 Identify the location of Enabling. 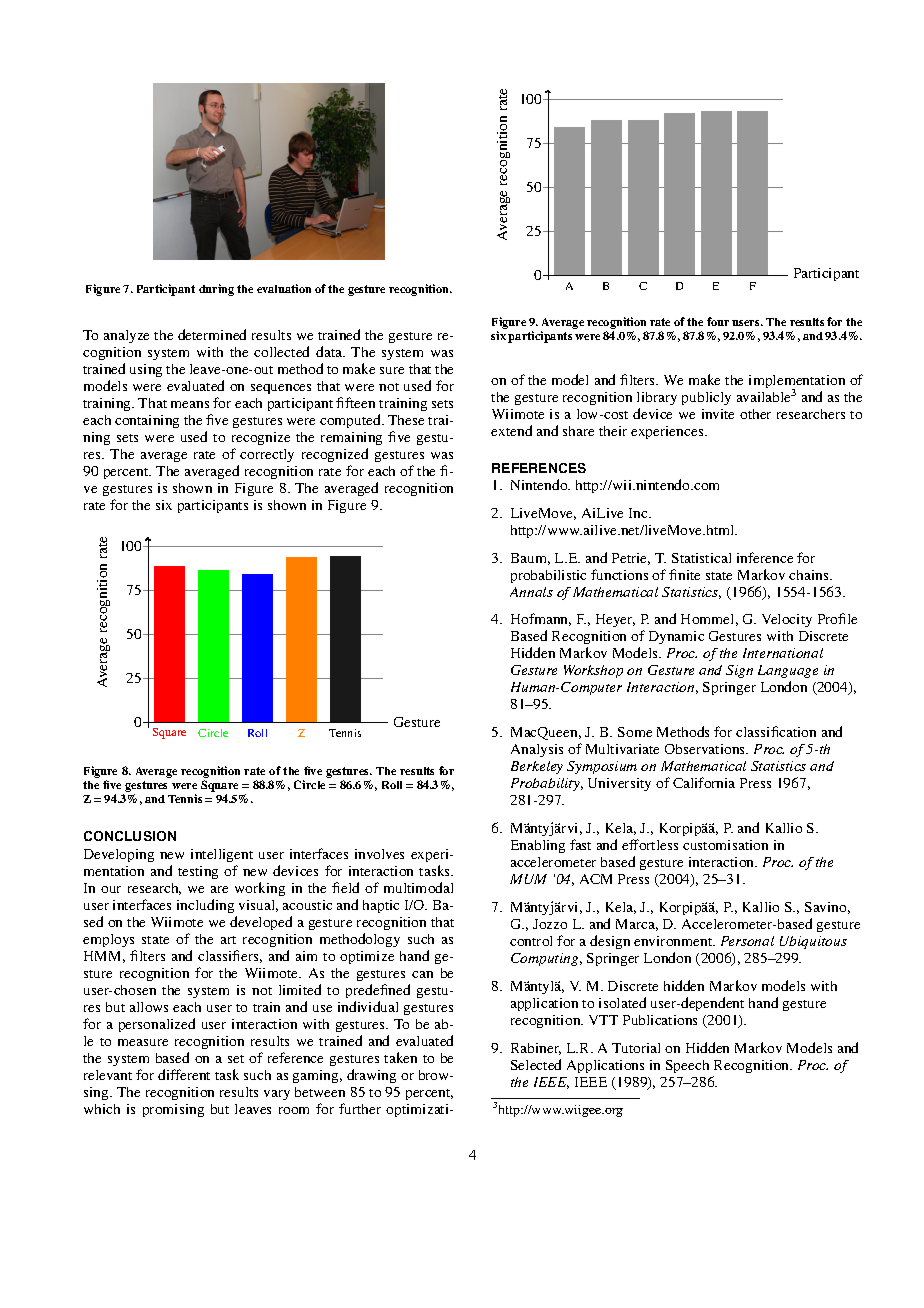
(538, 846).
